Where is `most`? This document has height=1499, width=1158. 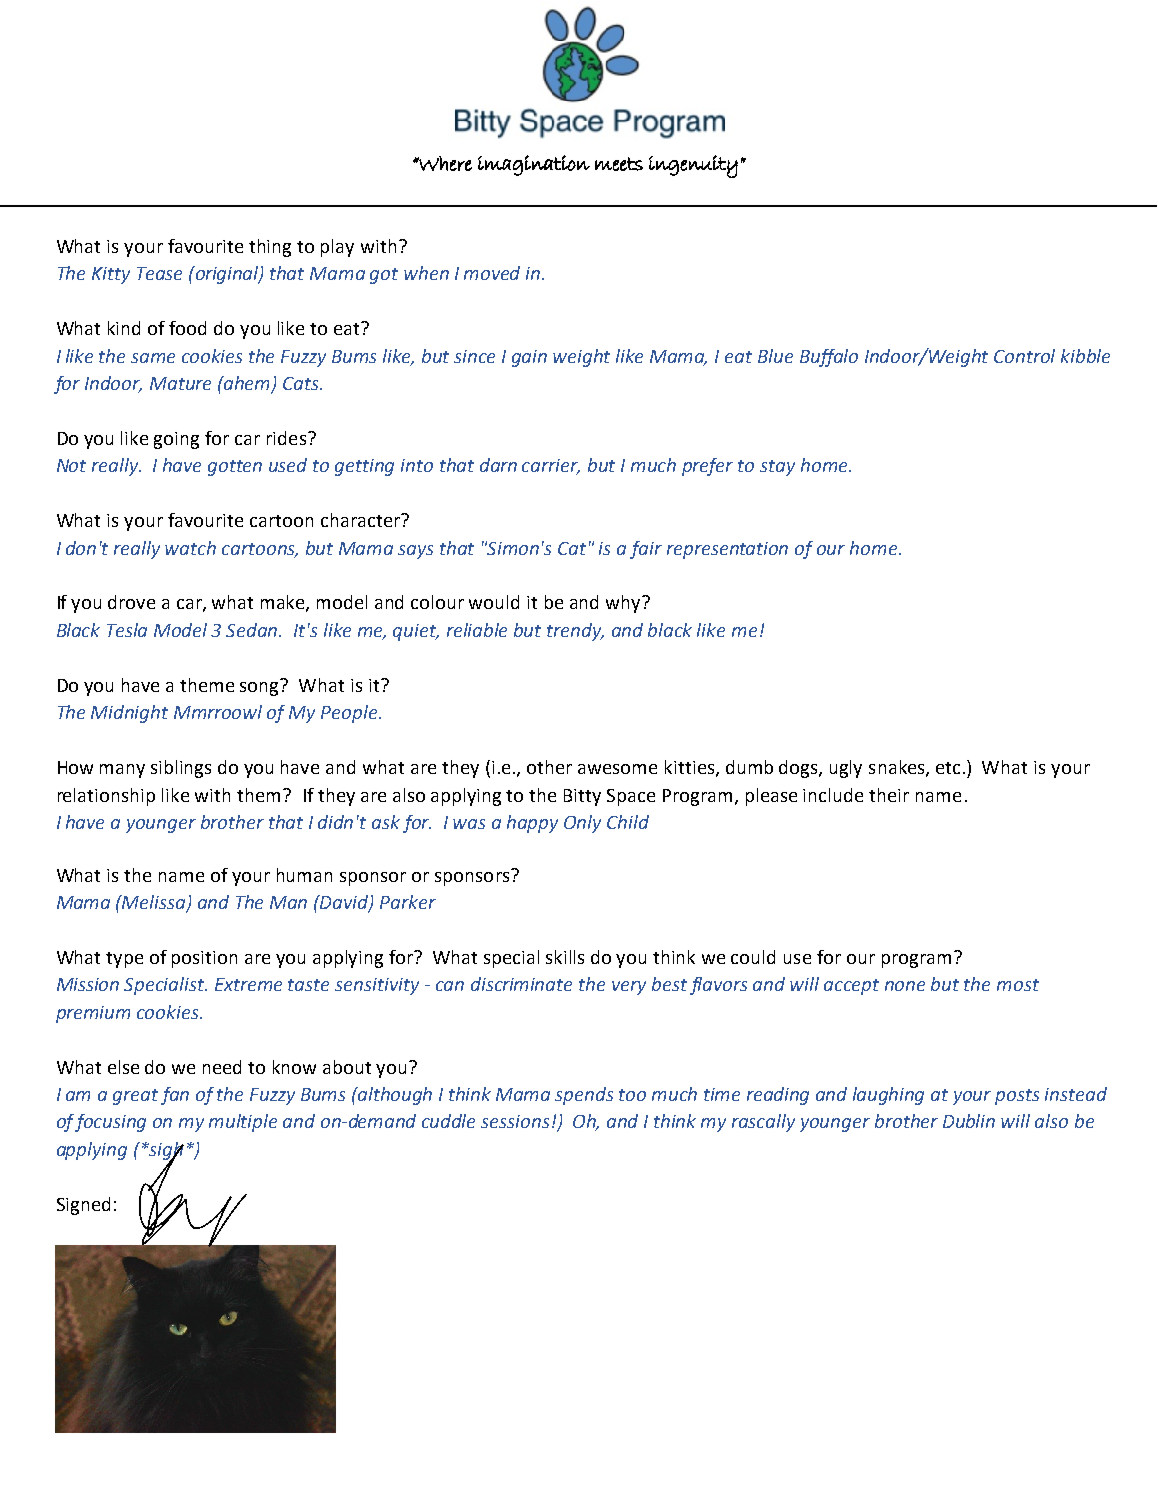
most is located at coordinates (1018, 985).
